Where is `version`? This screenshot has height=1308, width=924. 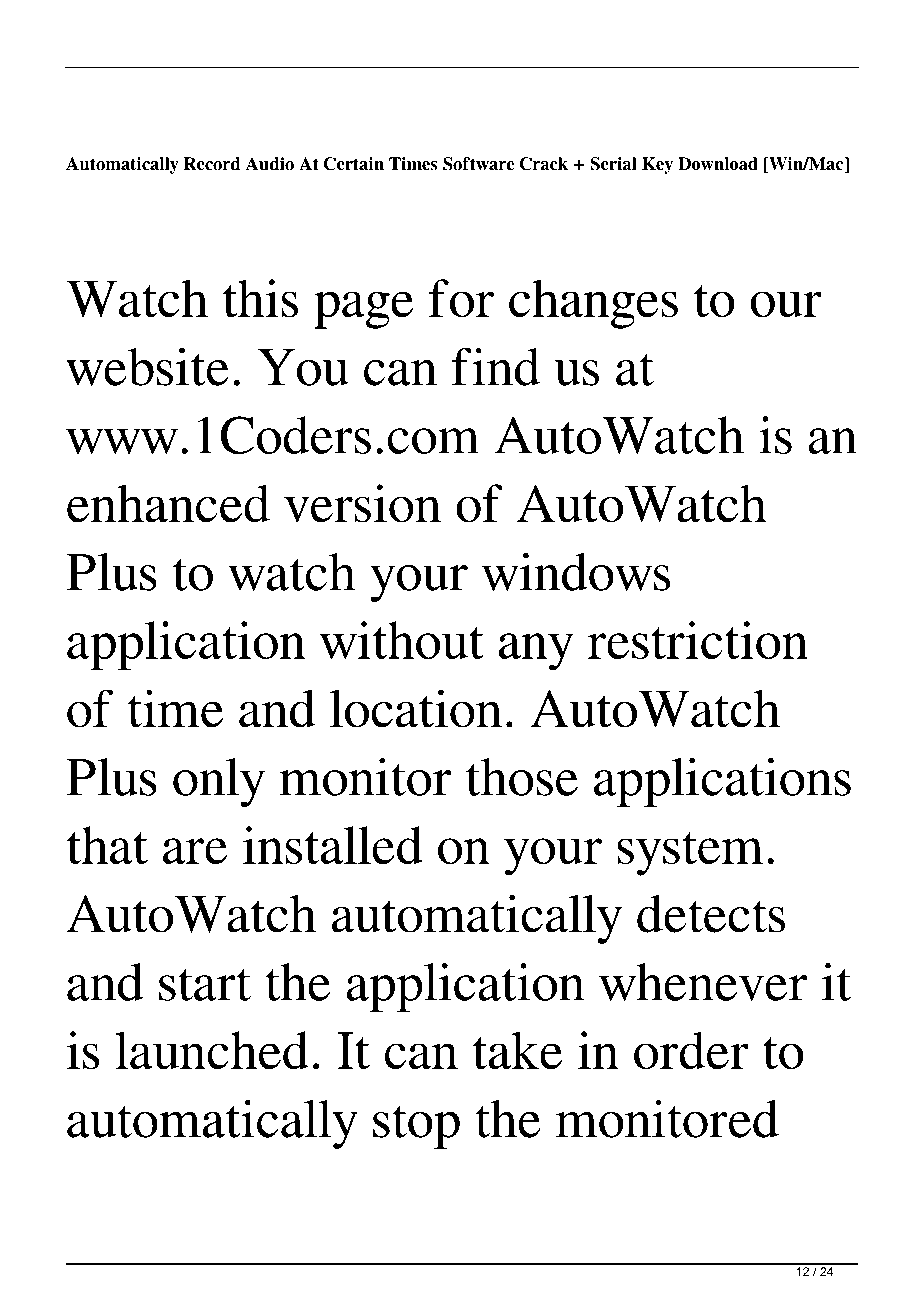
version is located at coordinates (362, 503).
